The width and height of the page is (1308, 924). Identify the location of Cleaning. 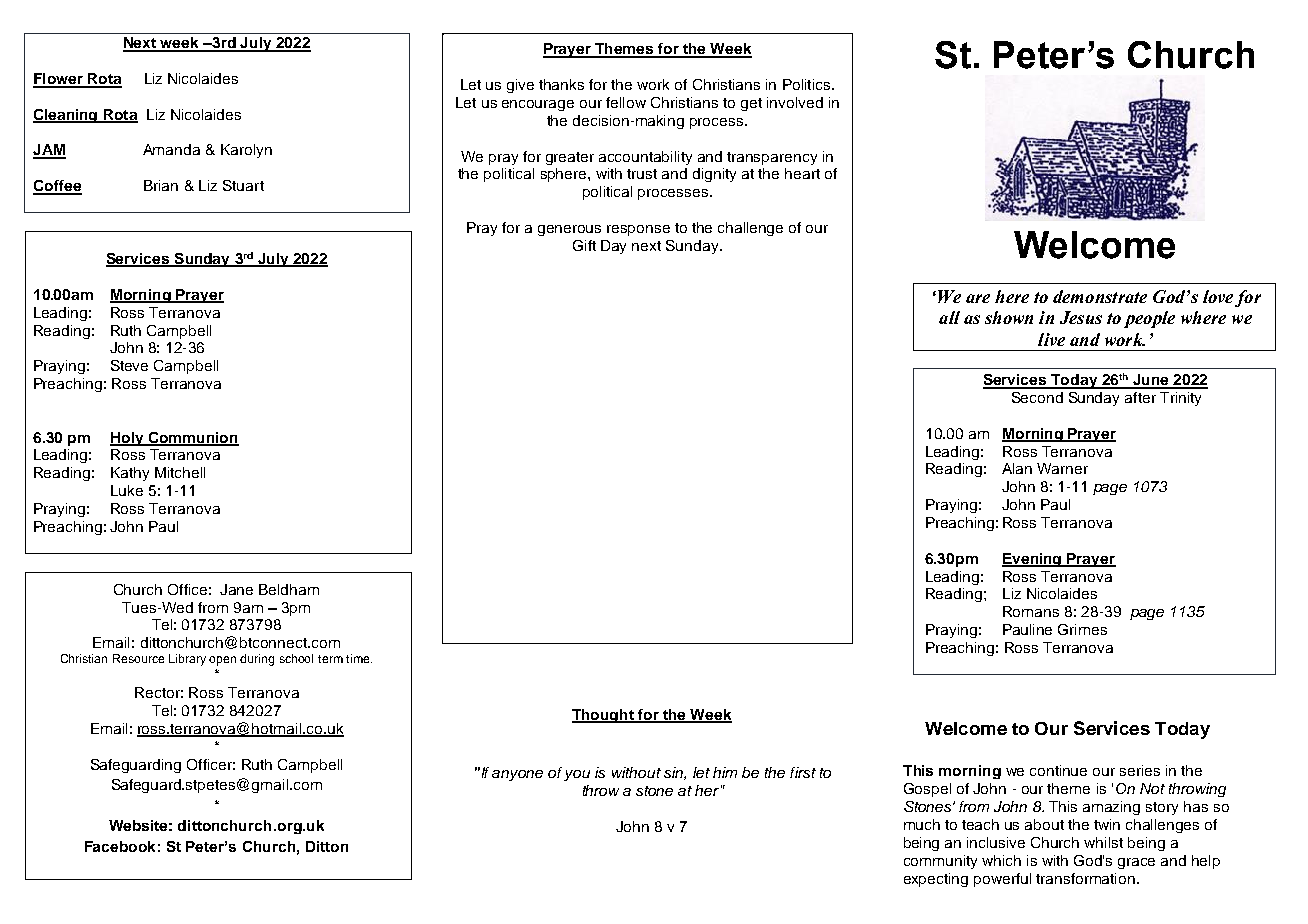
(66, 116).
